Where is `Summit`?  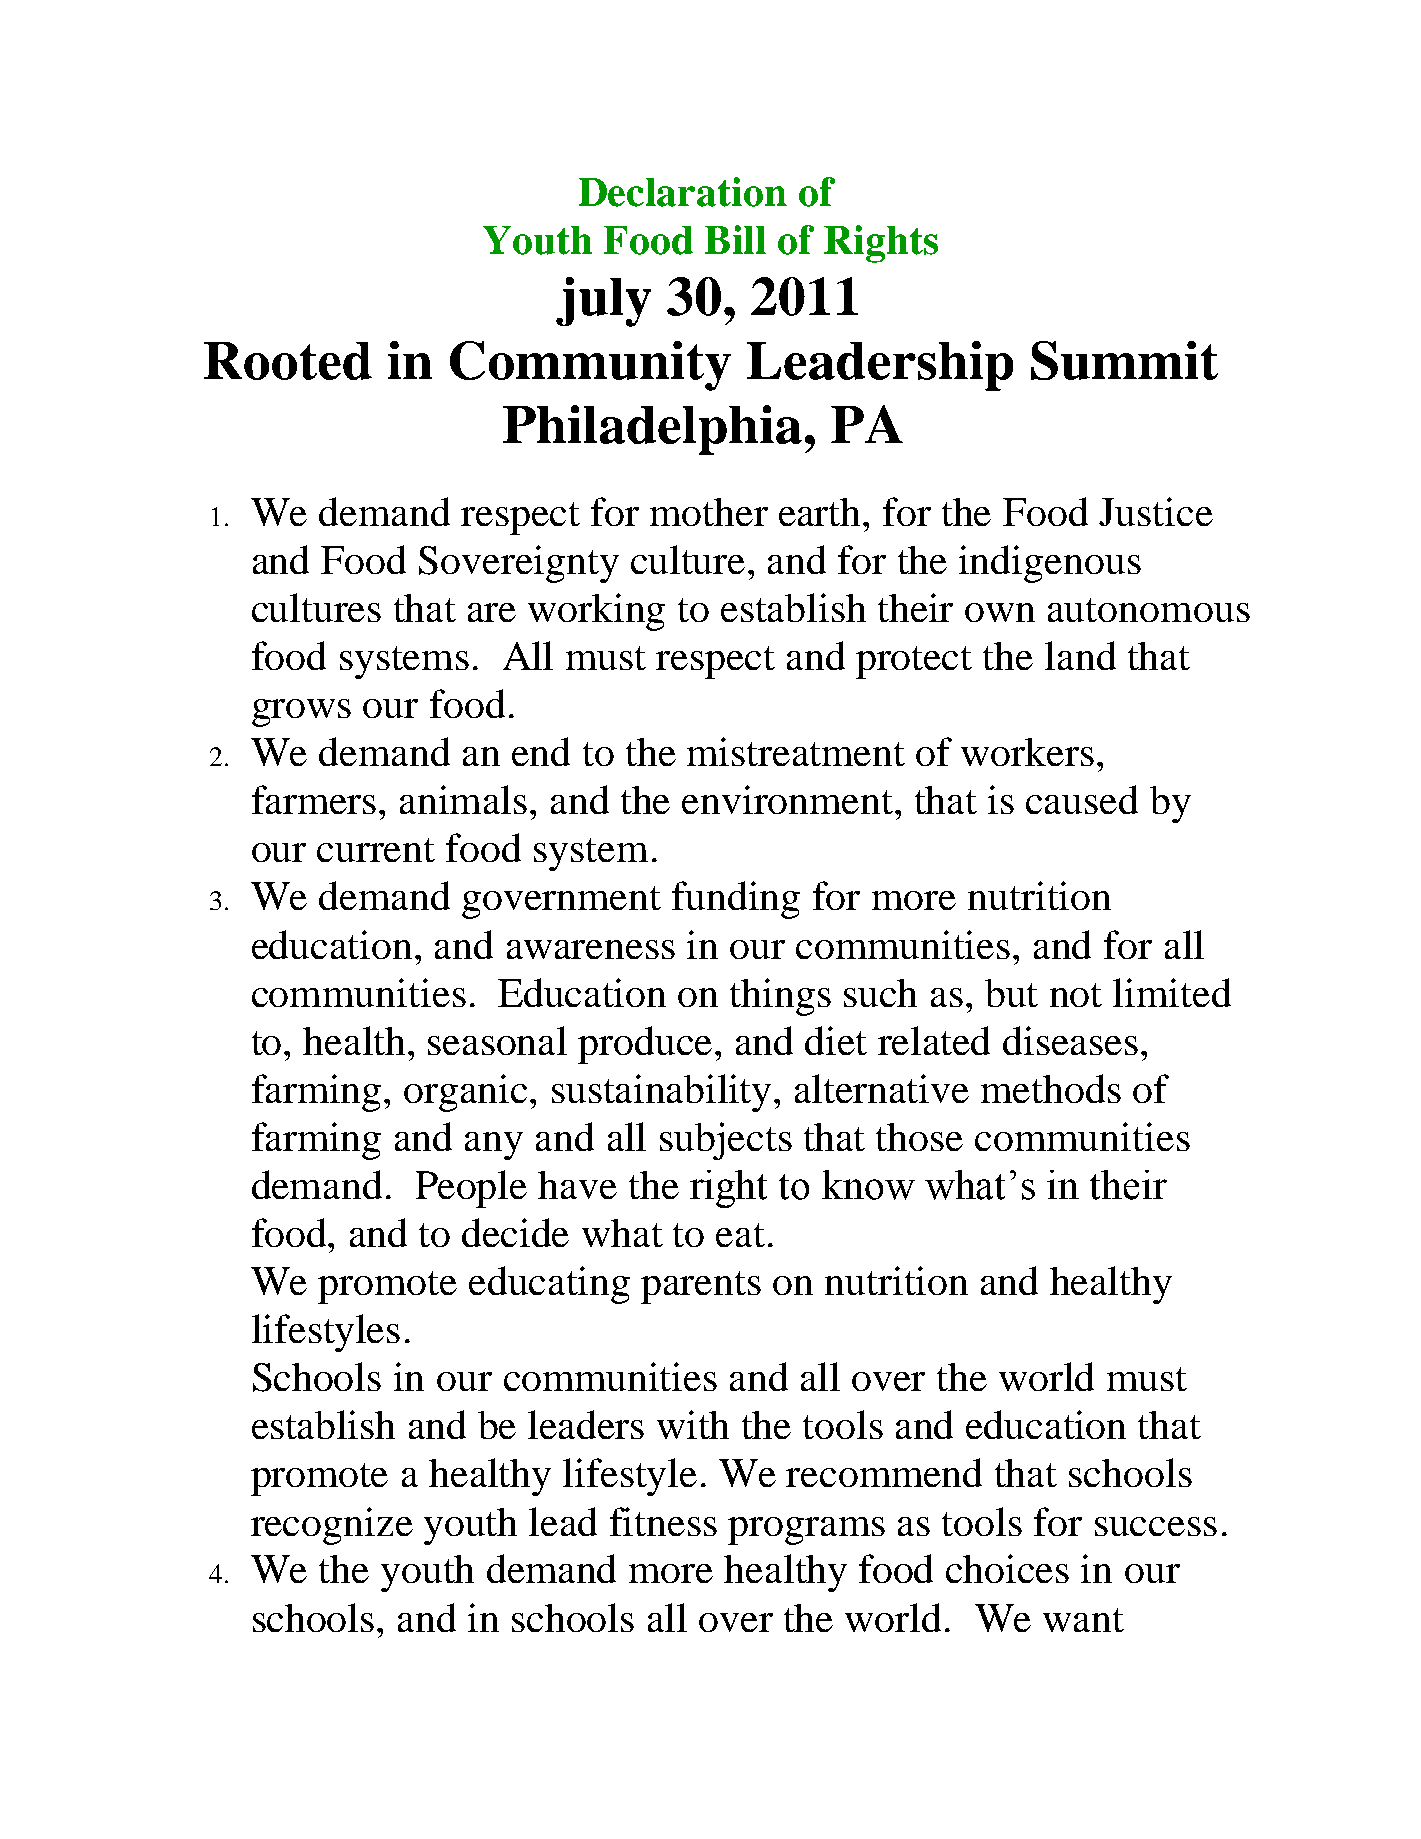
Summit is located at coordinates (1124, 360).
